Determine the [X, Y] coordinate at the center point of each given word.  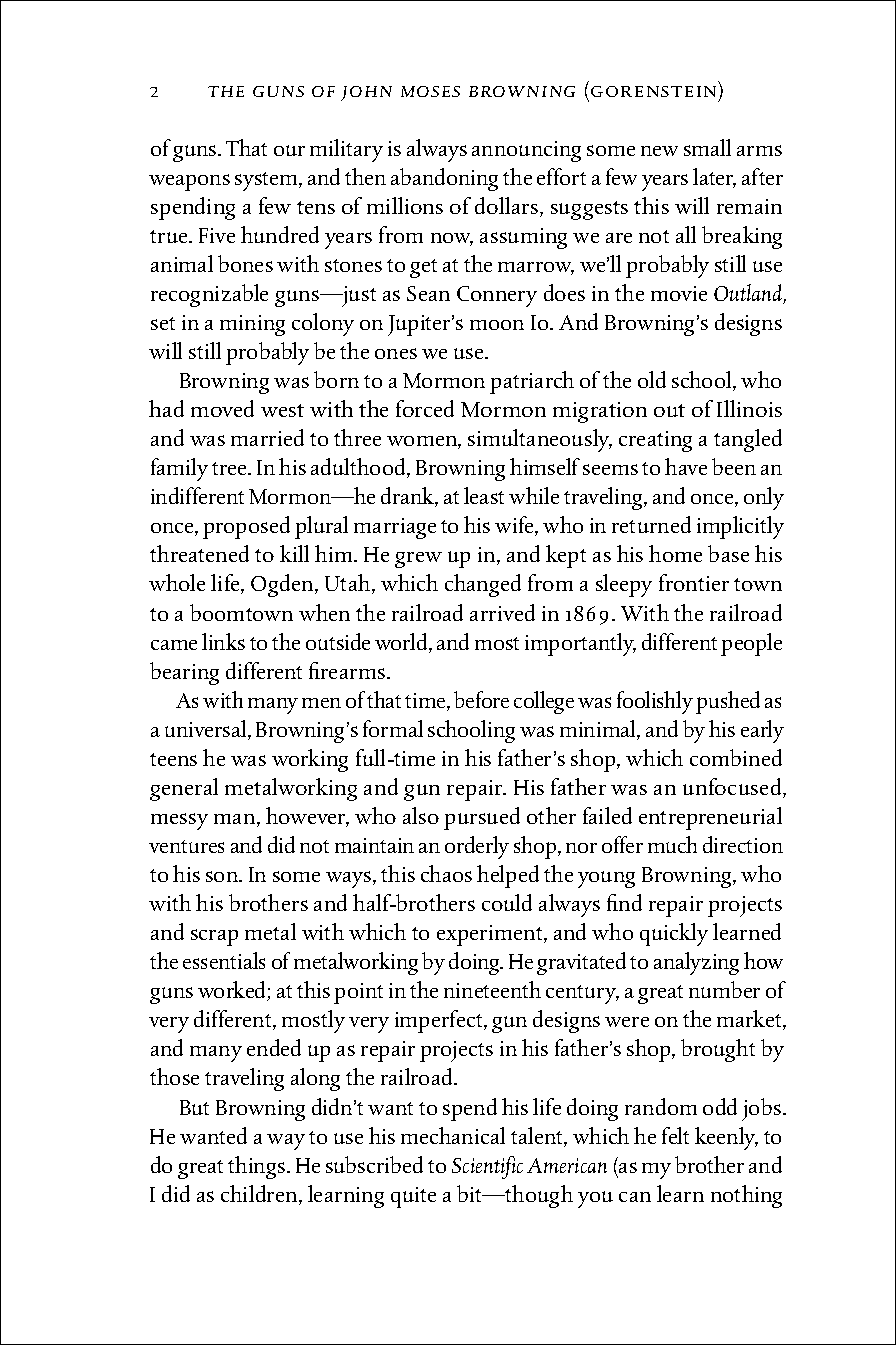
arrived [502, 612]
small [707, 147]
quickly [674, 934]
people [751, 644]
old [652, 379]
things [256, 1167]
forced [425, 408]
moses [430, 91]
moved [222, 408]
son [223, 876]
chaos [446, 873]
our [289, 150]
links [223, 641]
